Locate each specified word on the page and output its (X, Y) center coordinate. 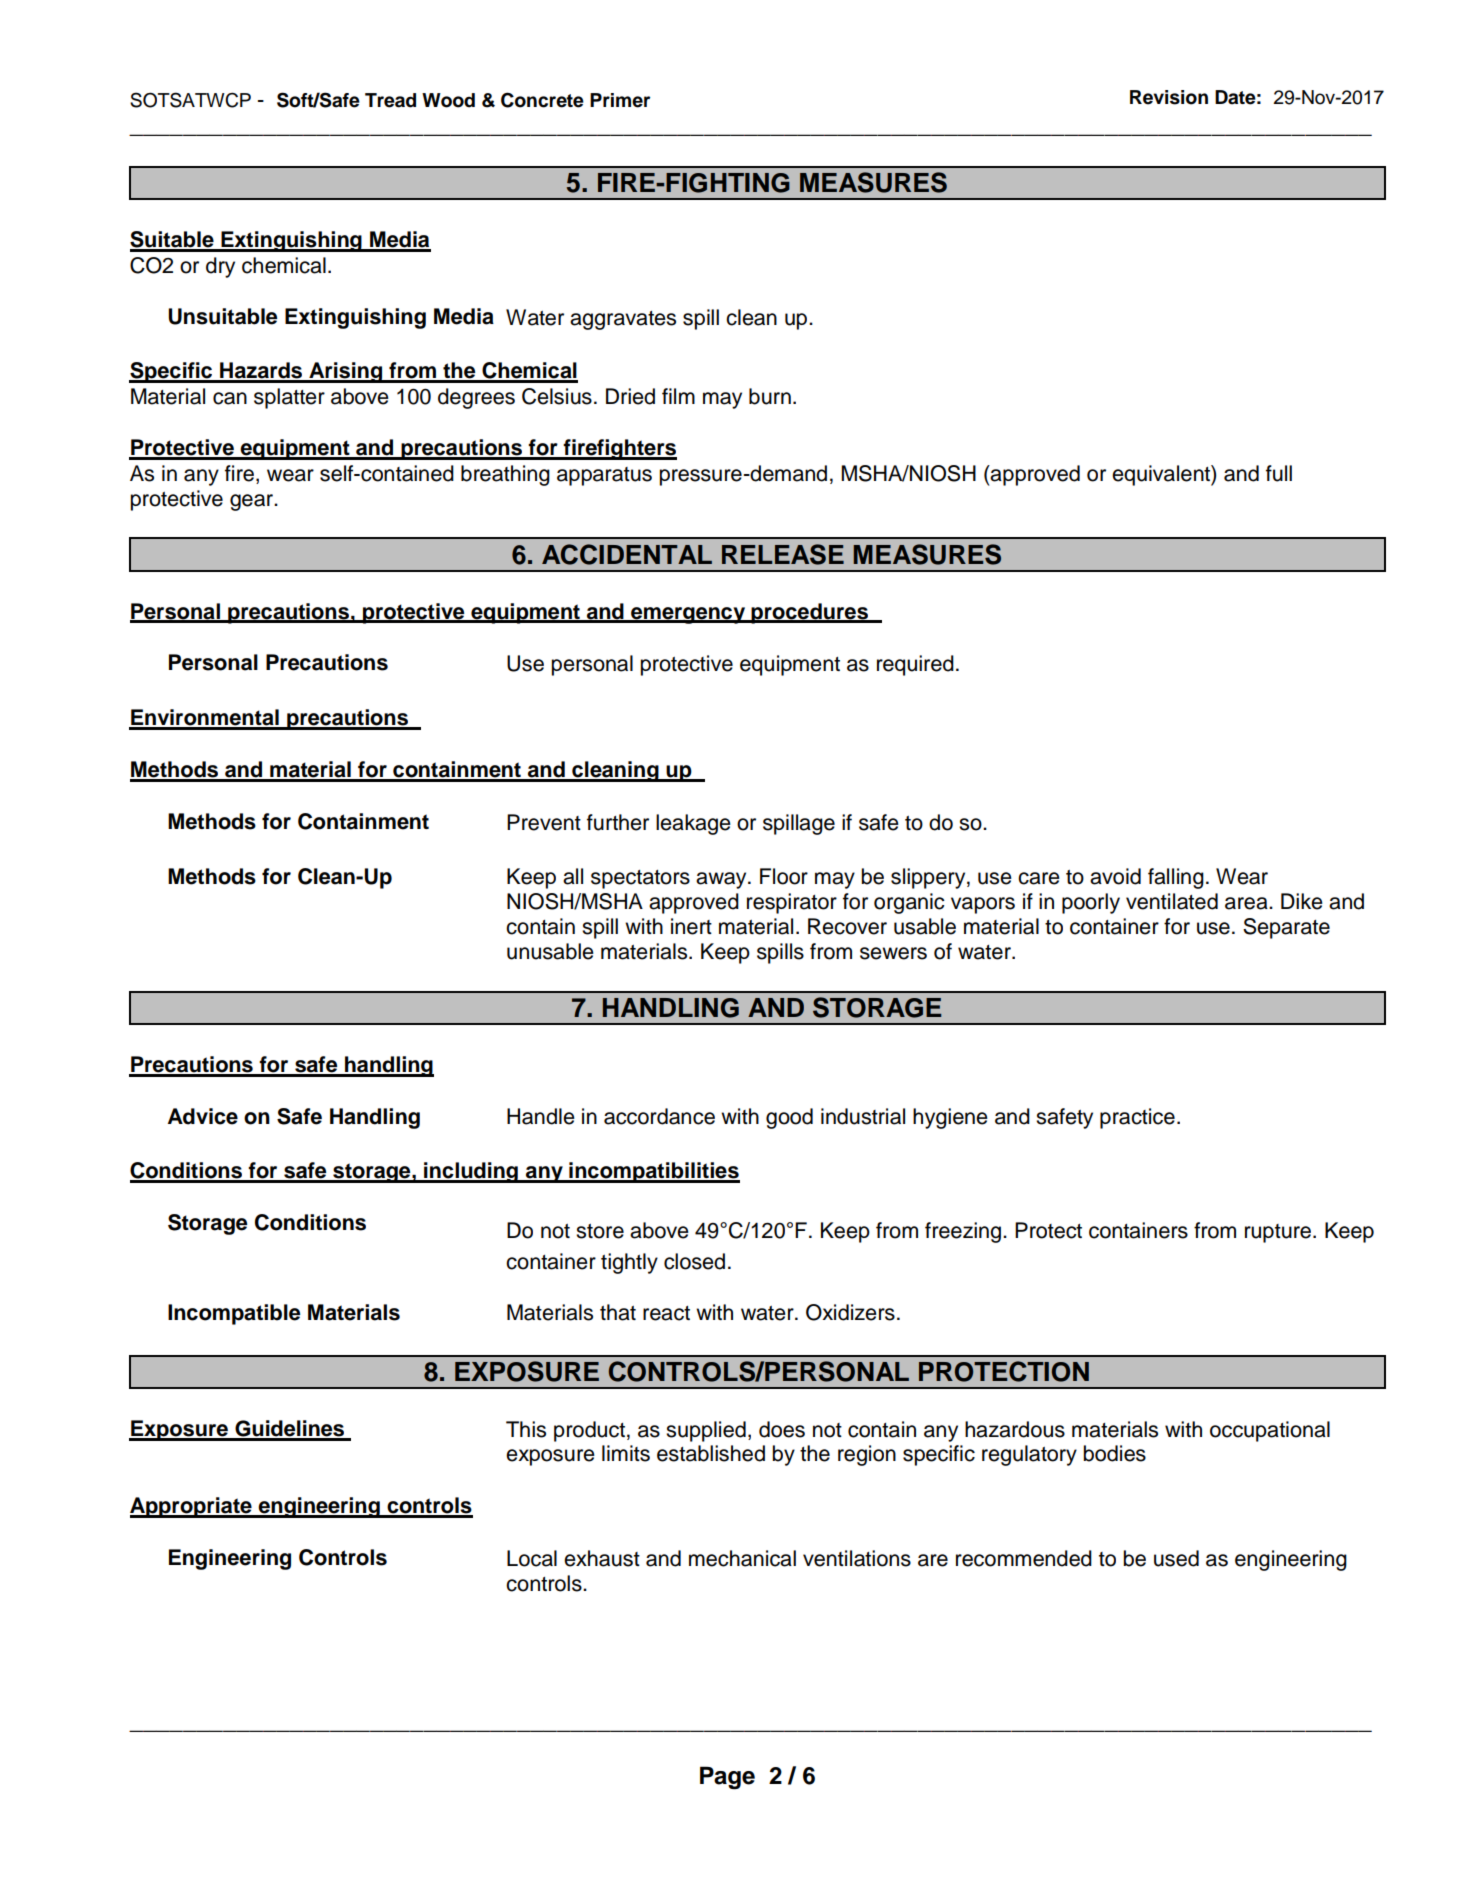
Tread (390, 100)
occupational (1270, 1431)
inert (691, 926)
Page (727, 1778)
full (1279, 473)
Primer (620, 100)
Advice (203, 1116)
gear (252, 502)
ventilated (1172, 901)
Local (532, 1558)
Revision (1169, 97)
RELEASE (783, 554)
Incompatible (234, 1314)
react (666, 1313)
